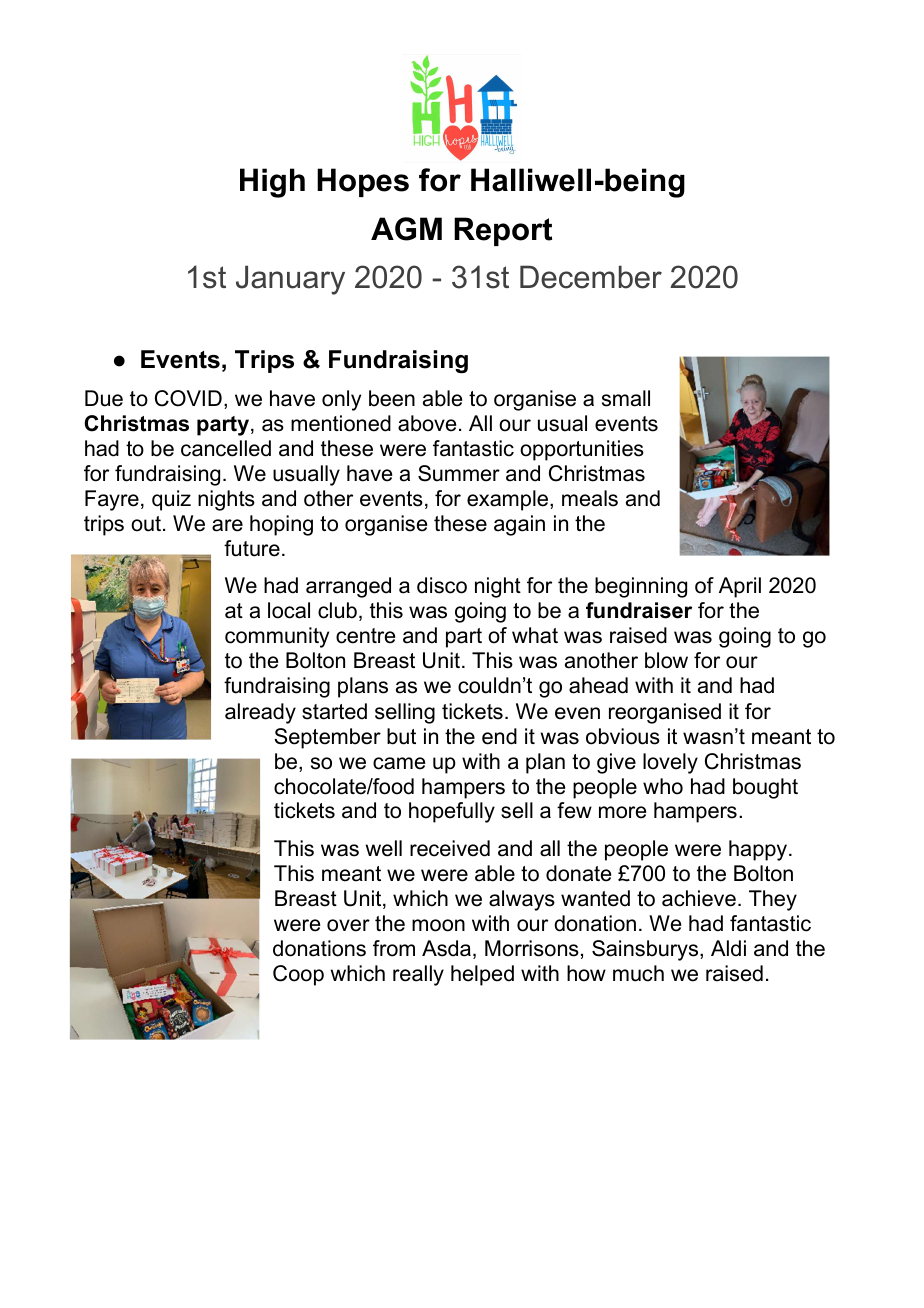 This screenshot has width=924, height=1308. What do you see at coordinates (666, 660) in the screenshot?
I see `blow` at bounding box center [666, 660].
